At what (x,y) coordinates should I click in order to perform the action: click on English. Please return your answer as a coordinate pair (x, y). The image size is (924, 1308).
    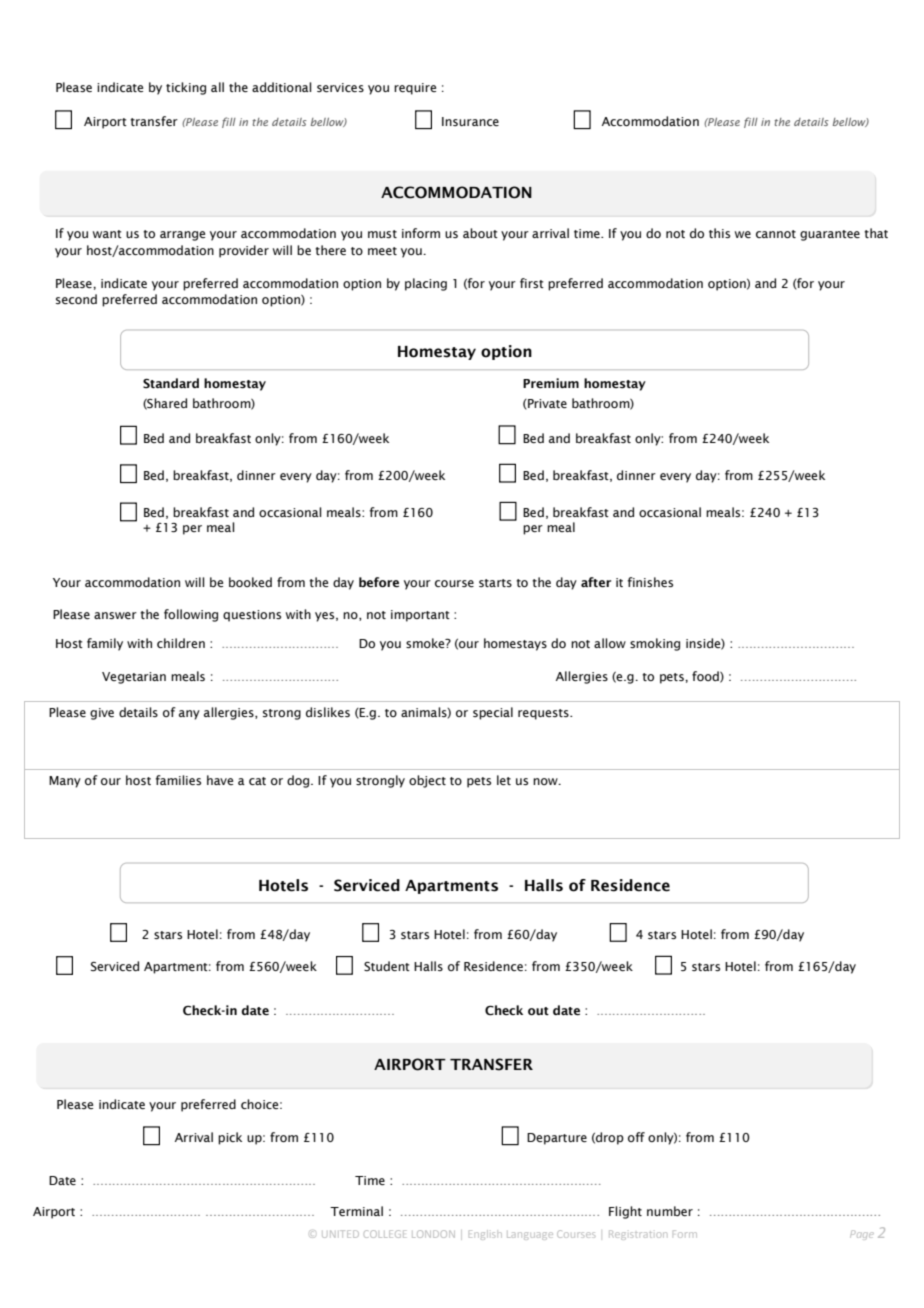
    Looking at the image, I should click on (485, 1235).
